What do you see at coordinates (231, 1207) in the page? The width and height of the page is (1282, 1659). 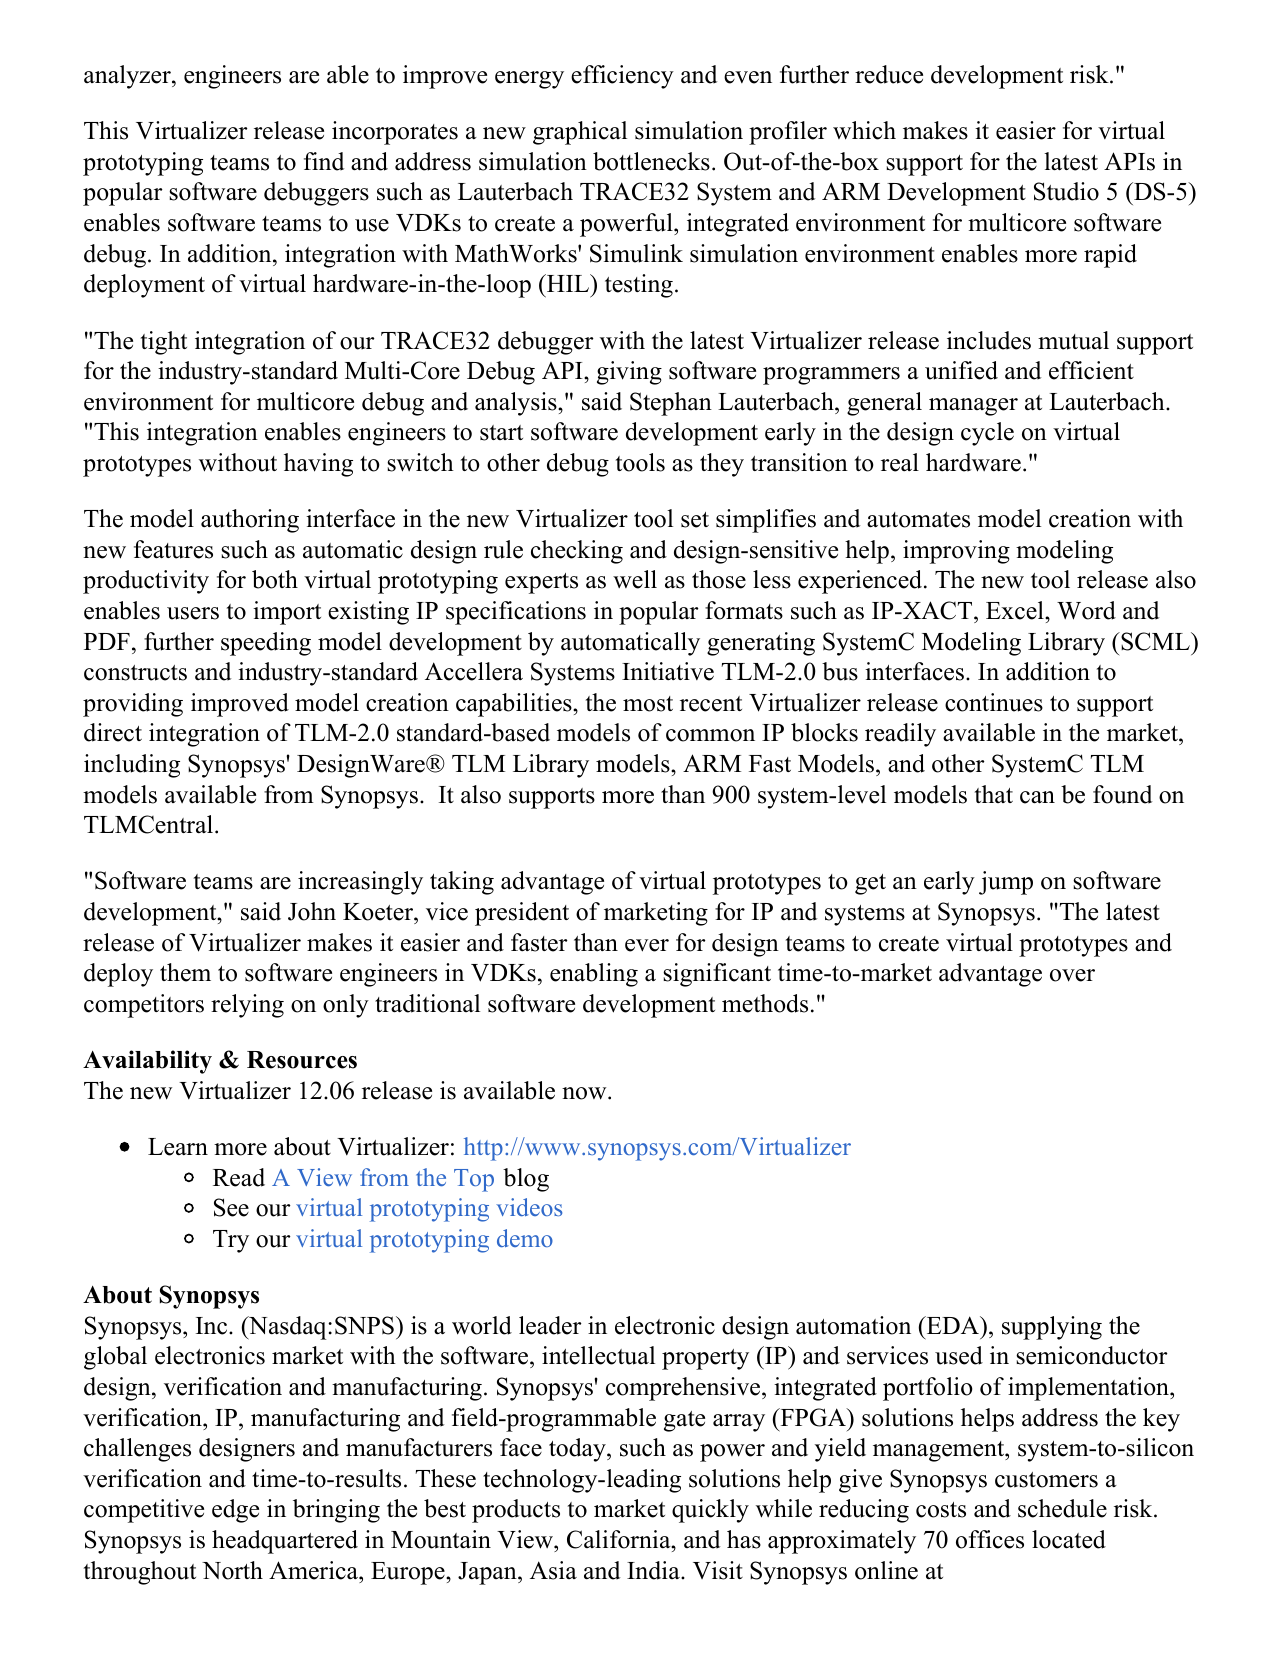 I see `See` at bounding box center [231, 1207].
